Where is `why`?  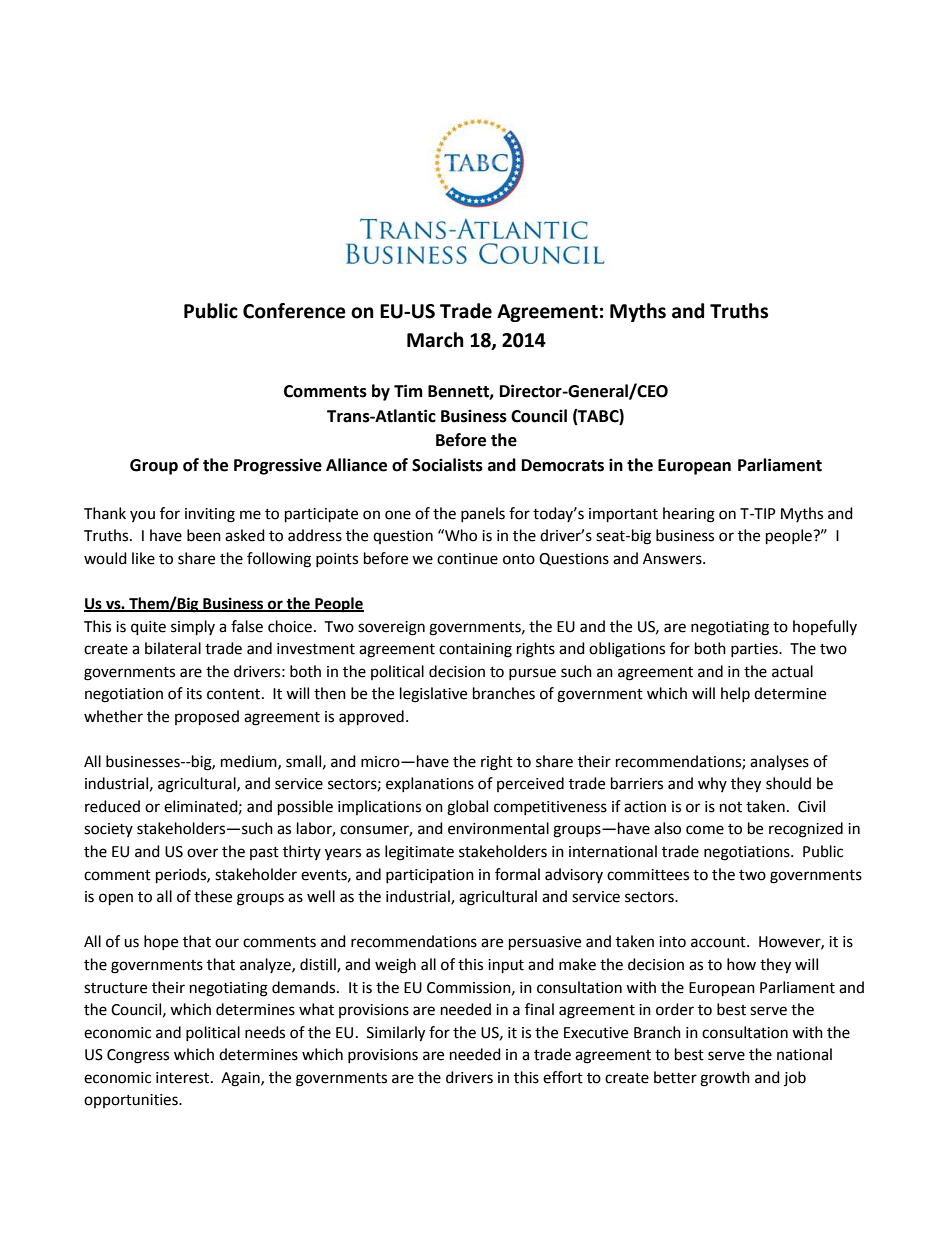 why is located at coordinates (712, 784).
